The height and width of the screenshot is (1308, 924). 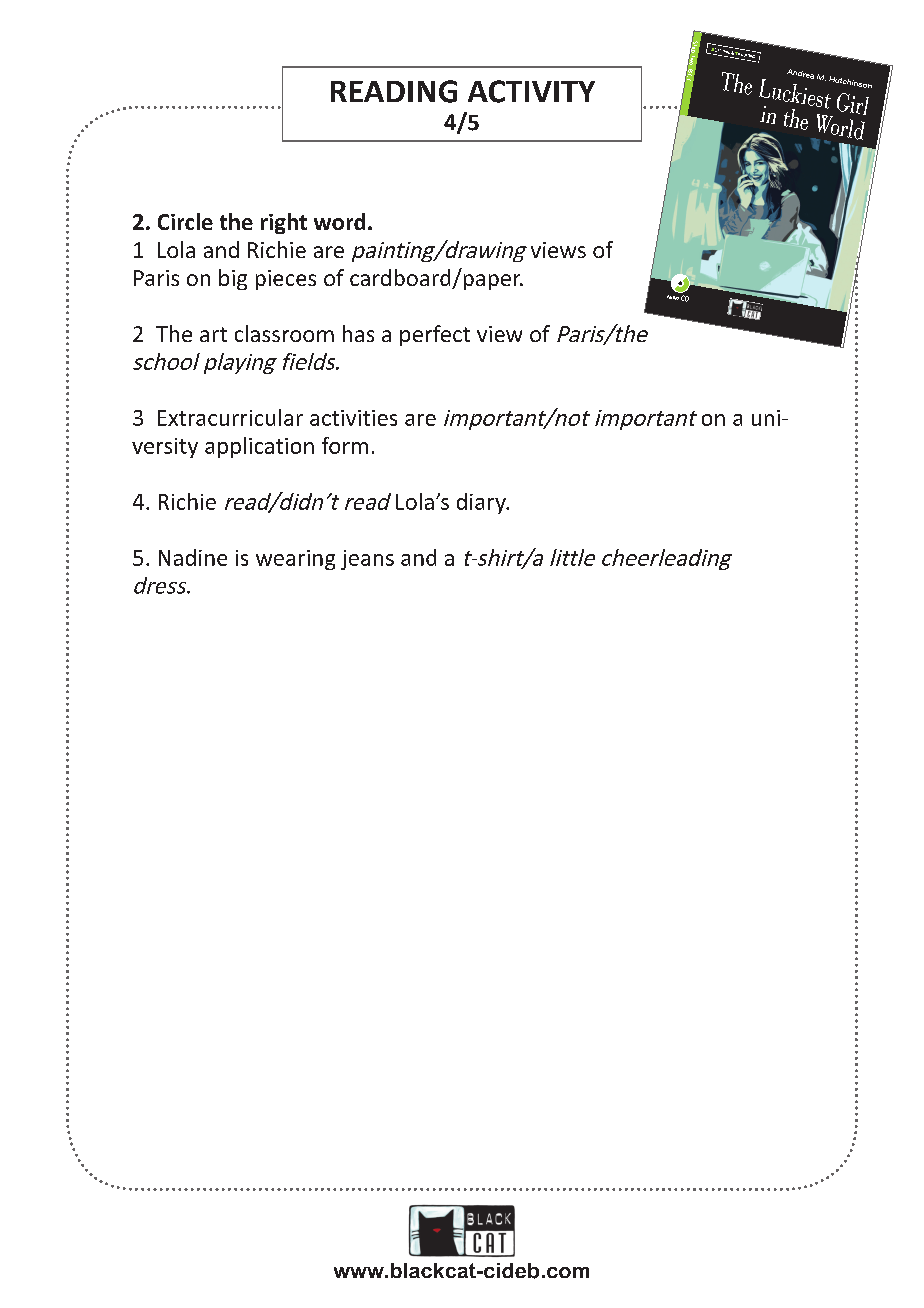 What do you see at coordinates (193, 557) in the screenshot?
I see `Nadine` at bounding box center [193, 557].
